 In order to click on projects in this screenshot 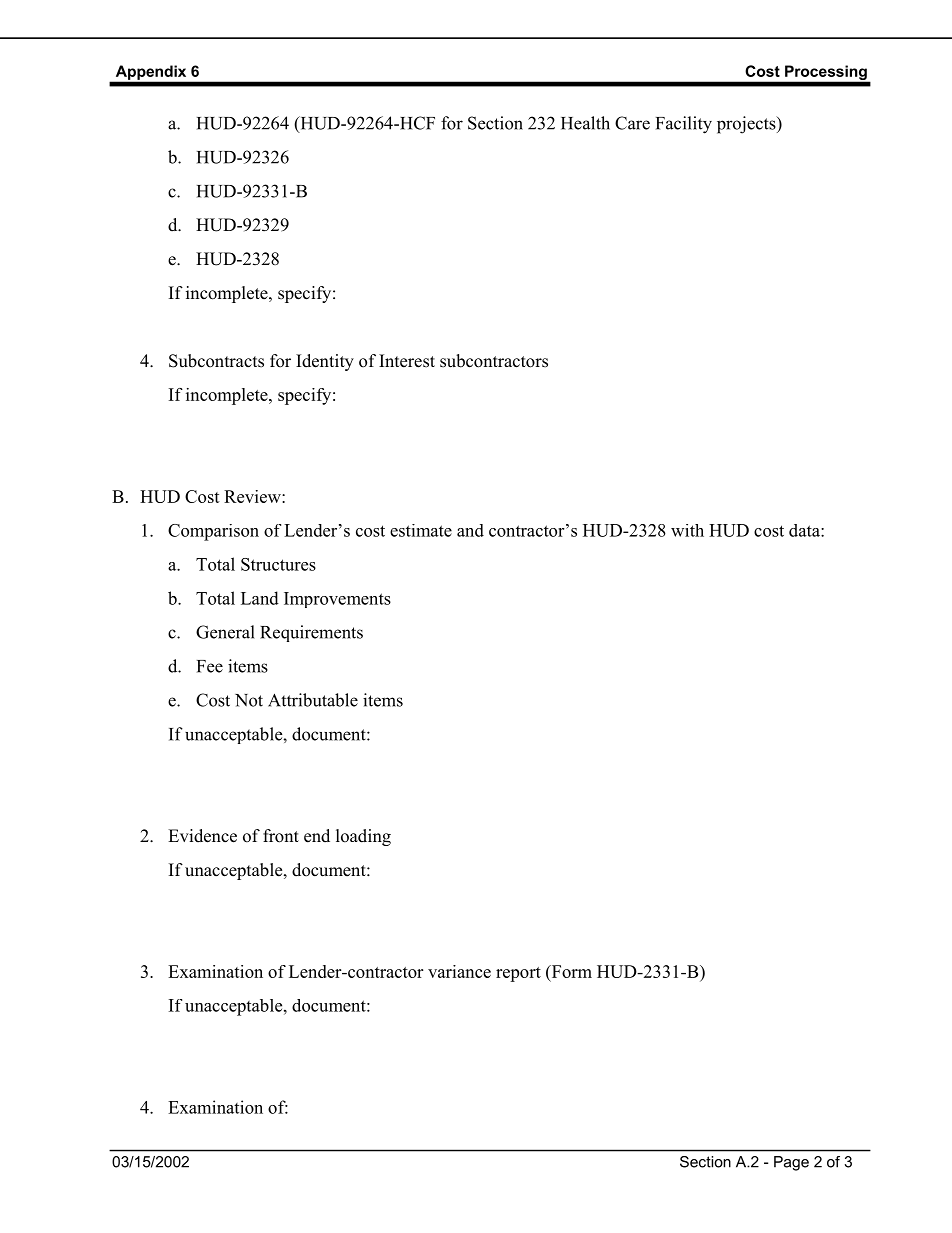, I will do `click(747, 125)`.
